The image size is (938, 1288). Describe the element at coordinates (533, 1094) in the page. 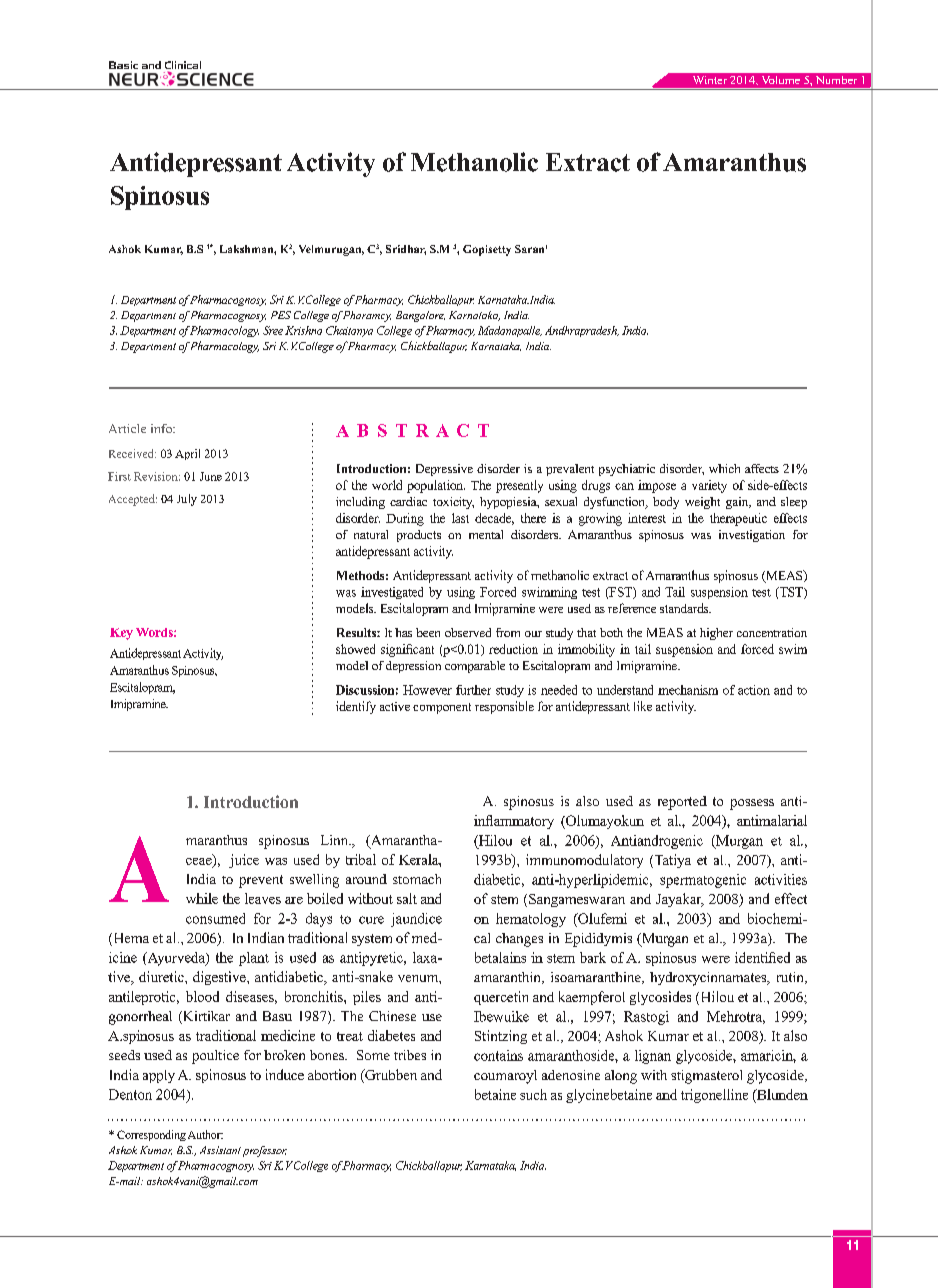

I see `such` at that location.
